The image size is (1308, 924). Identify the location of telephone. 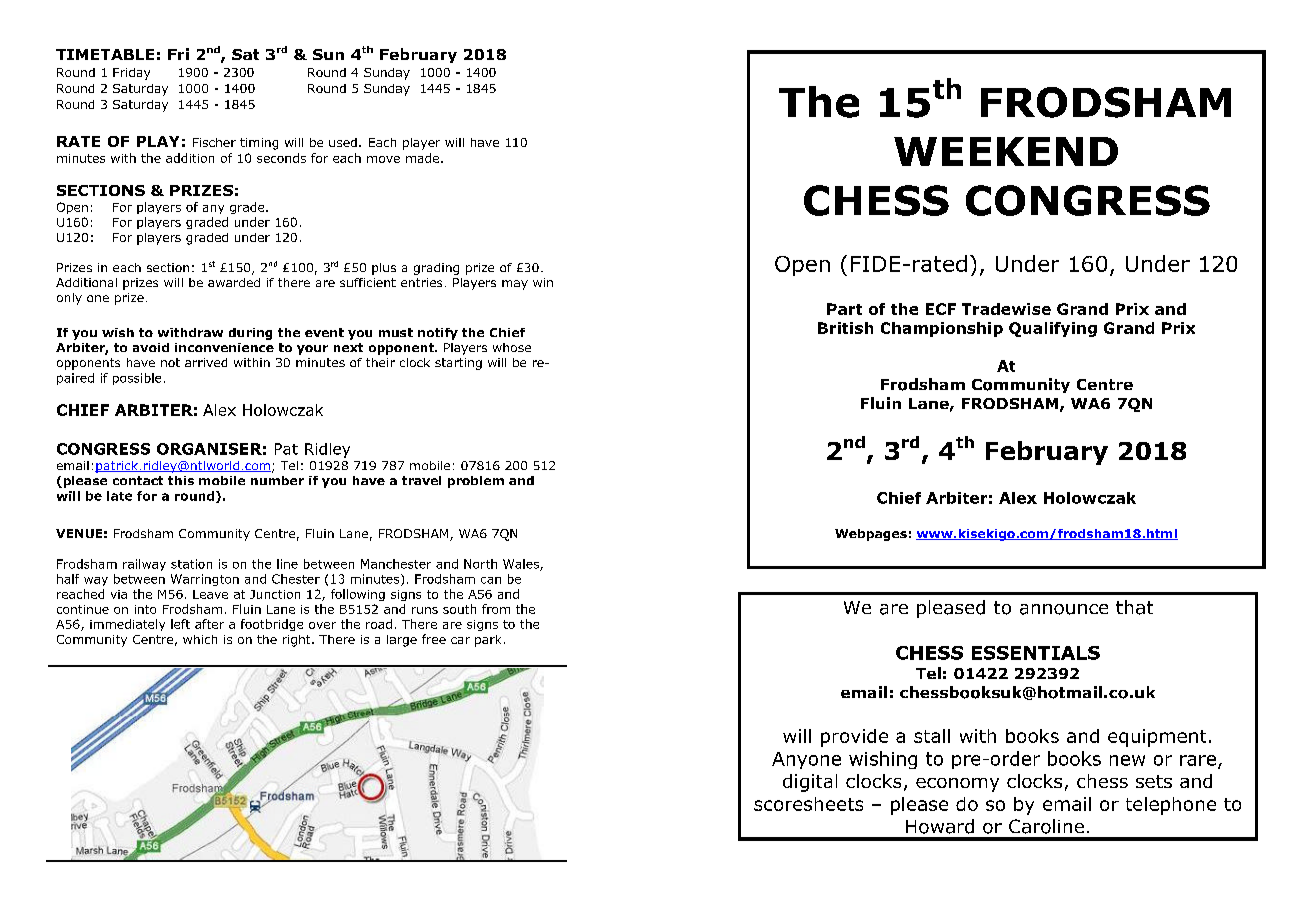
(1171, 806).
